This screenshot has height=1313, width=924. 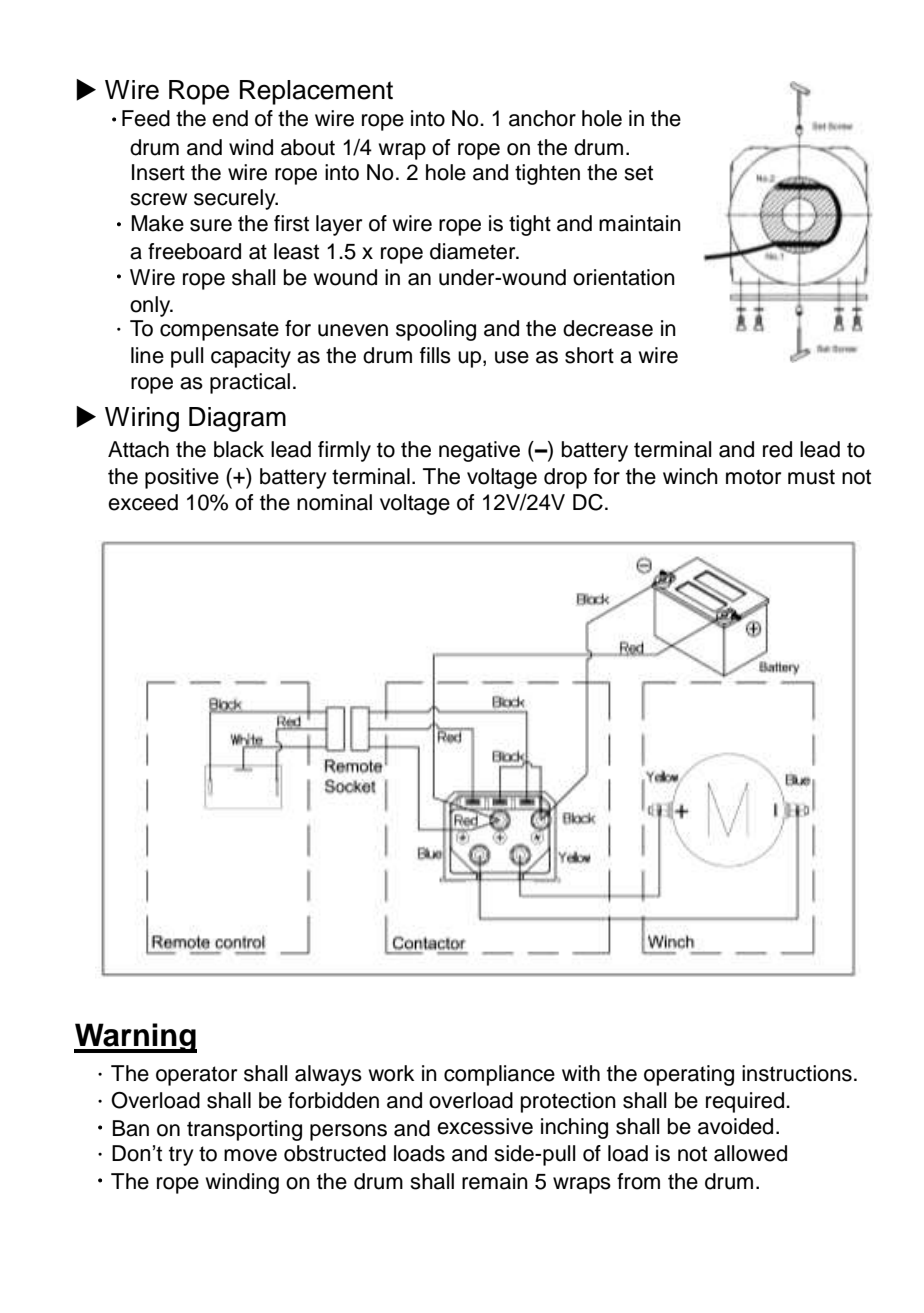 What do you see at coordinates (753, 477) in the screenshot?
I see `motor` at bounding box center [753, 477].
